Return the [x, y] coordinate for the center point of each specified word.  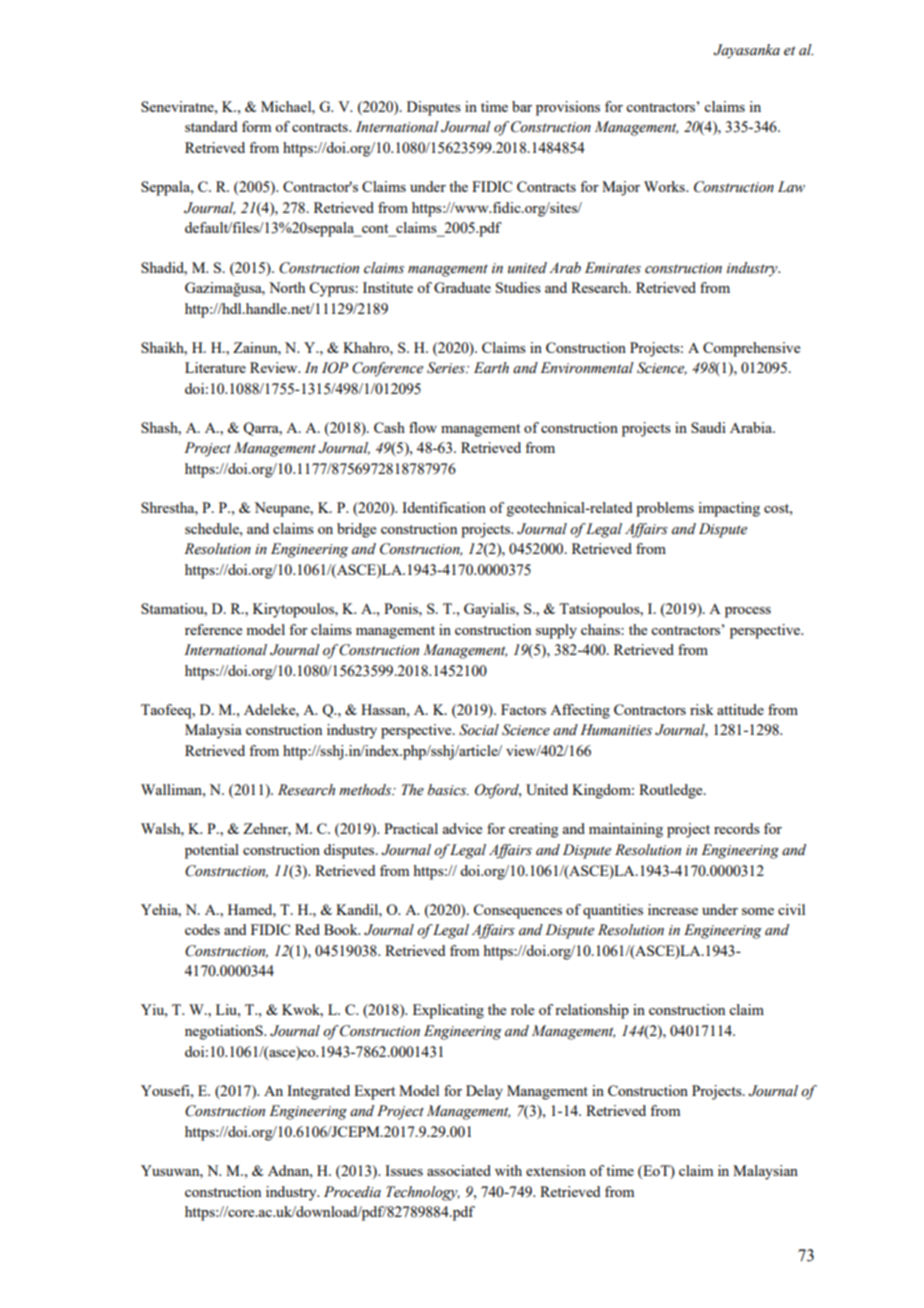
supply [556, 631]
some [758, 911]
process [748, 612]
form [256, 126]
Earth [491, 368]
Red [307, 929]
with [508, 1170]
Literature [215, 367]
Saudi [708, 427]
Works [665, 186]
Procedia [352, 1192]
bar [522, 106]
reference [213, 629]
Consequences [517, 911]
